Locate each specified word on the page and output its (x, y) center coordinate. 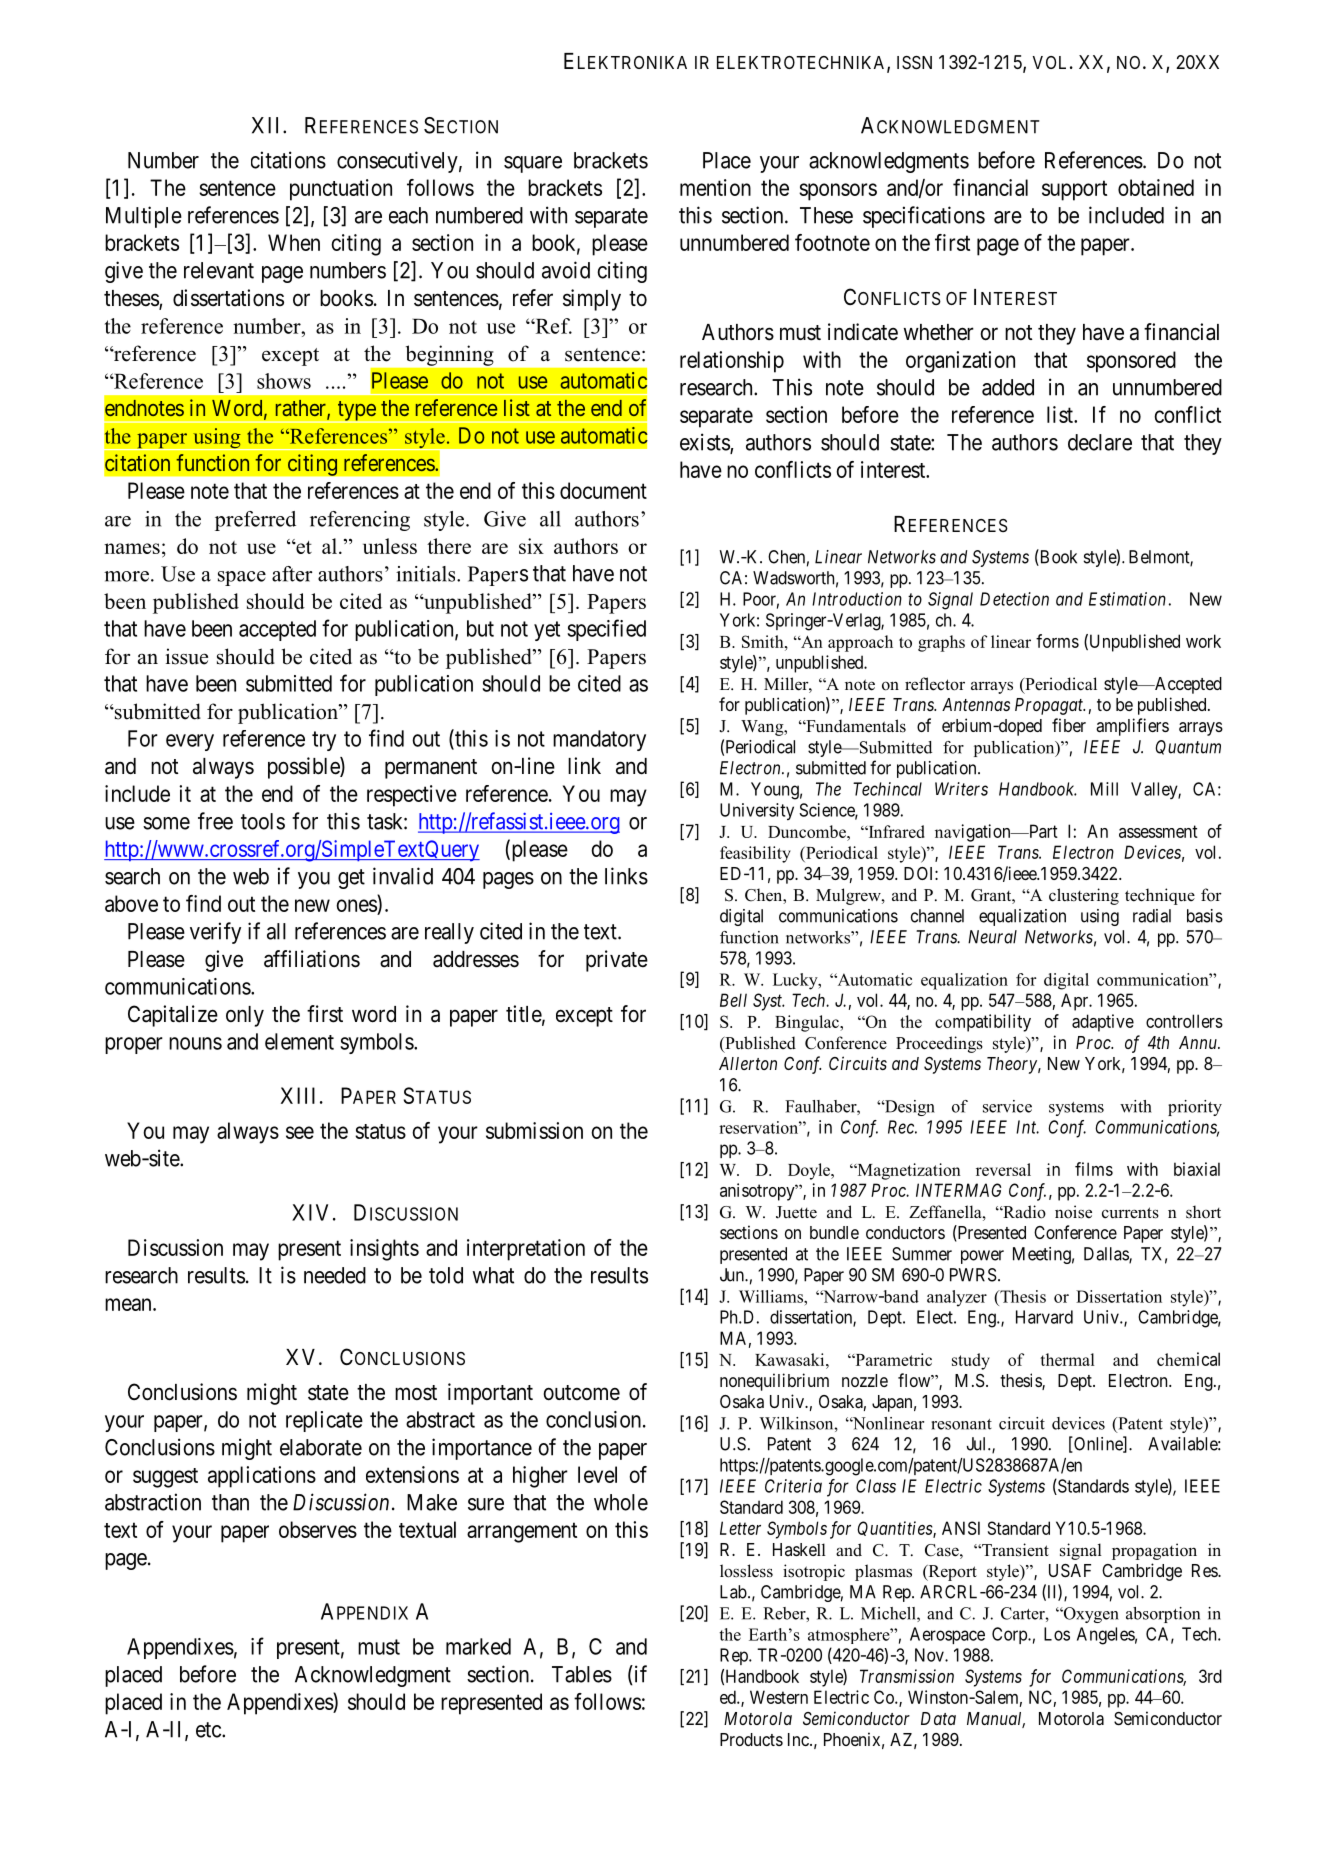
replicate (324, 1421)
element (299, 1041)
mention (715, 187)
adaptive (1103, 1023)
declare (1100, 442)
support (1074, 190)
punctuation (341, 190)
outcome (582, 1393)
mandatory (599, 740)
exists (705, 443)
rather (302, 409)
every (190, 742)
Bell (733, 1000)
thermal (1067, 1359)
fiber (1069, 725)
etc (209, 1730)
